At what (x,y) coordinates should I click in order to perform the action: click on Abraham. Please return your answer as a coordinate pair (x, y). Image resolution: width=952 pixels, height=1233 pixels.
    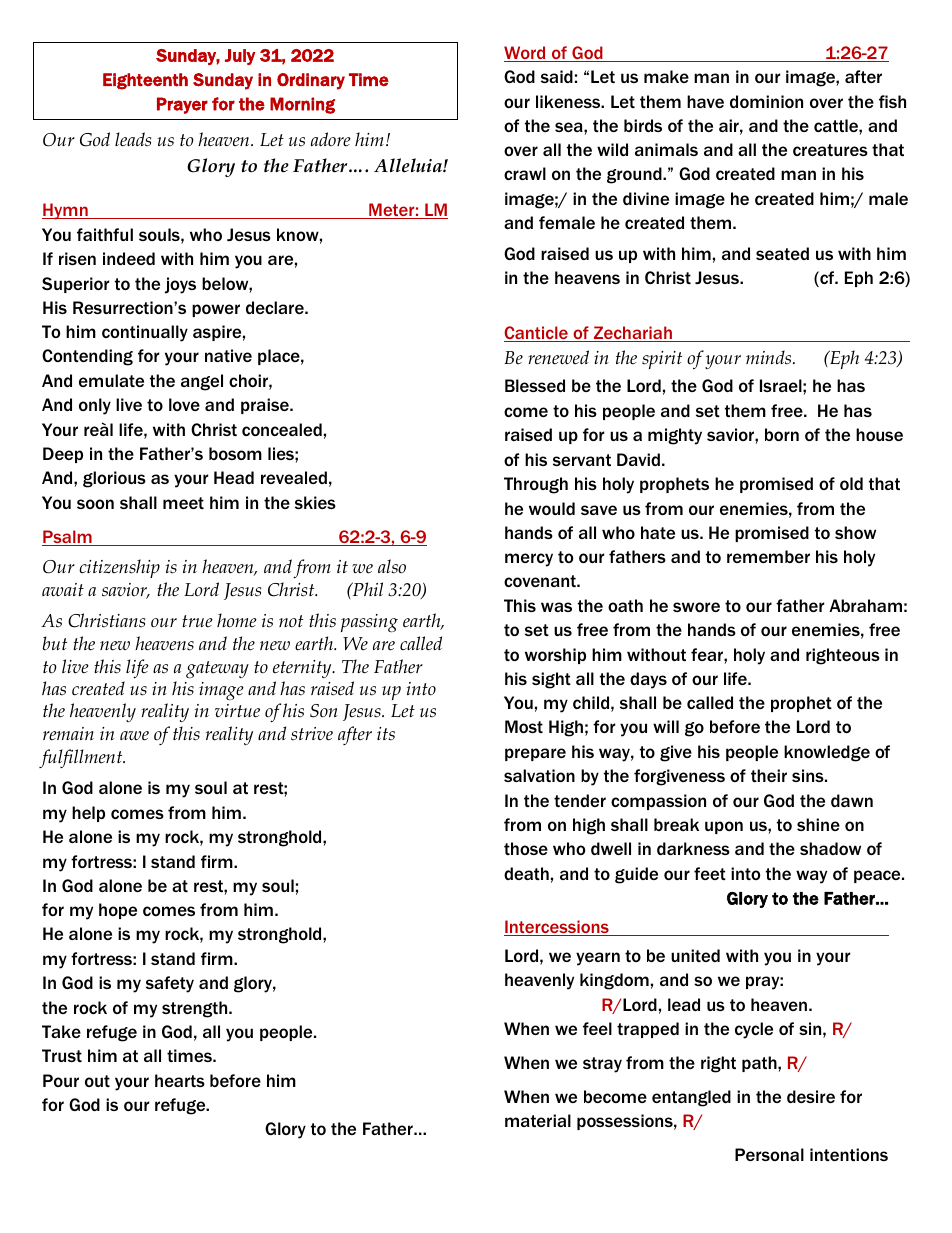
    Looking at the image, I should click on (865, 605).
